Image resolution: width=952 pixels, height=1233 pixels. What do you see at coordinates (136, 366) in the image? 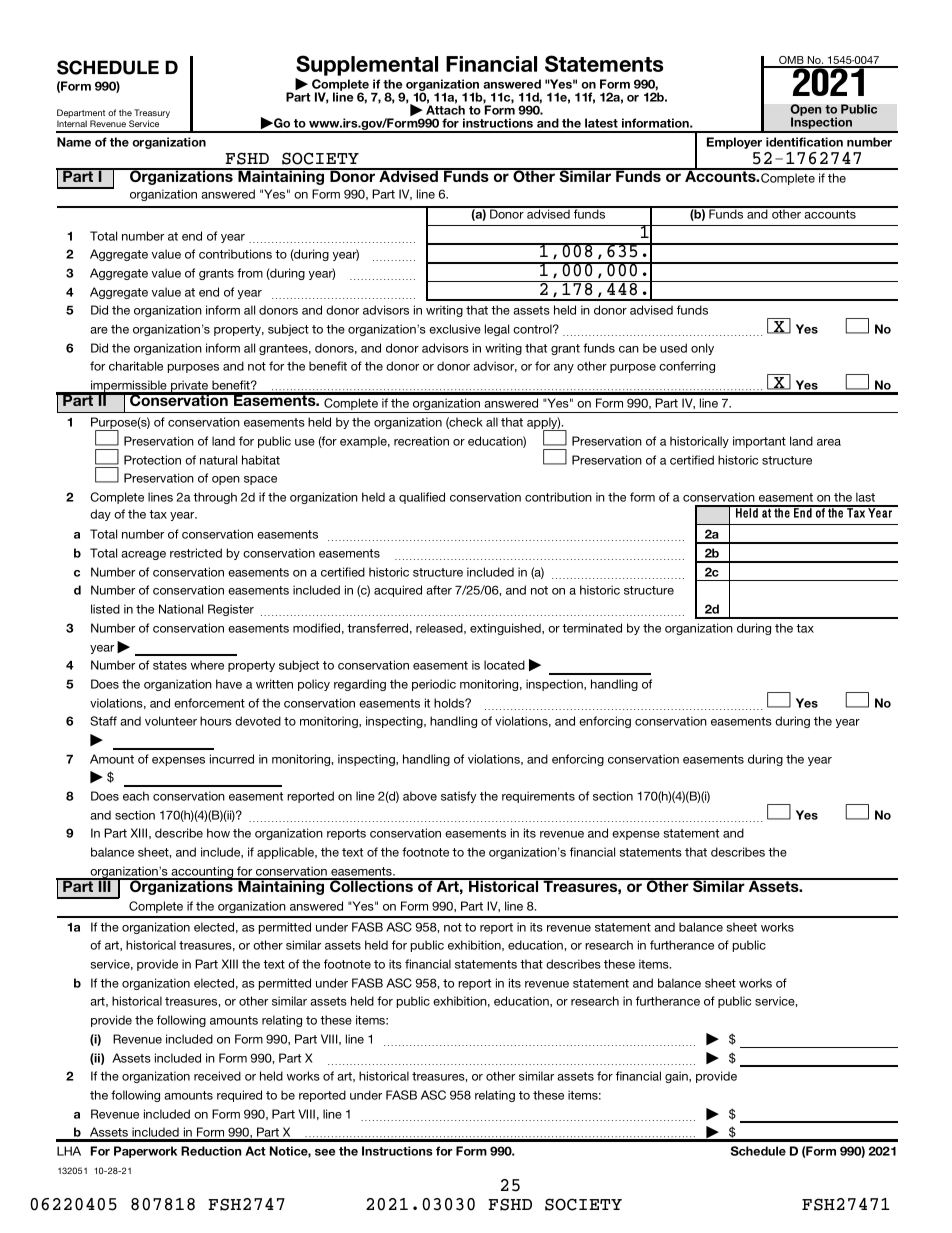
I see `charitable` at bounding box center [136, 366].
